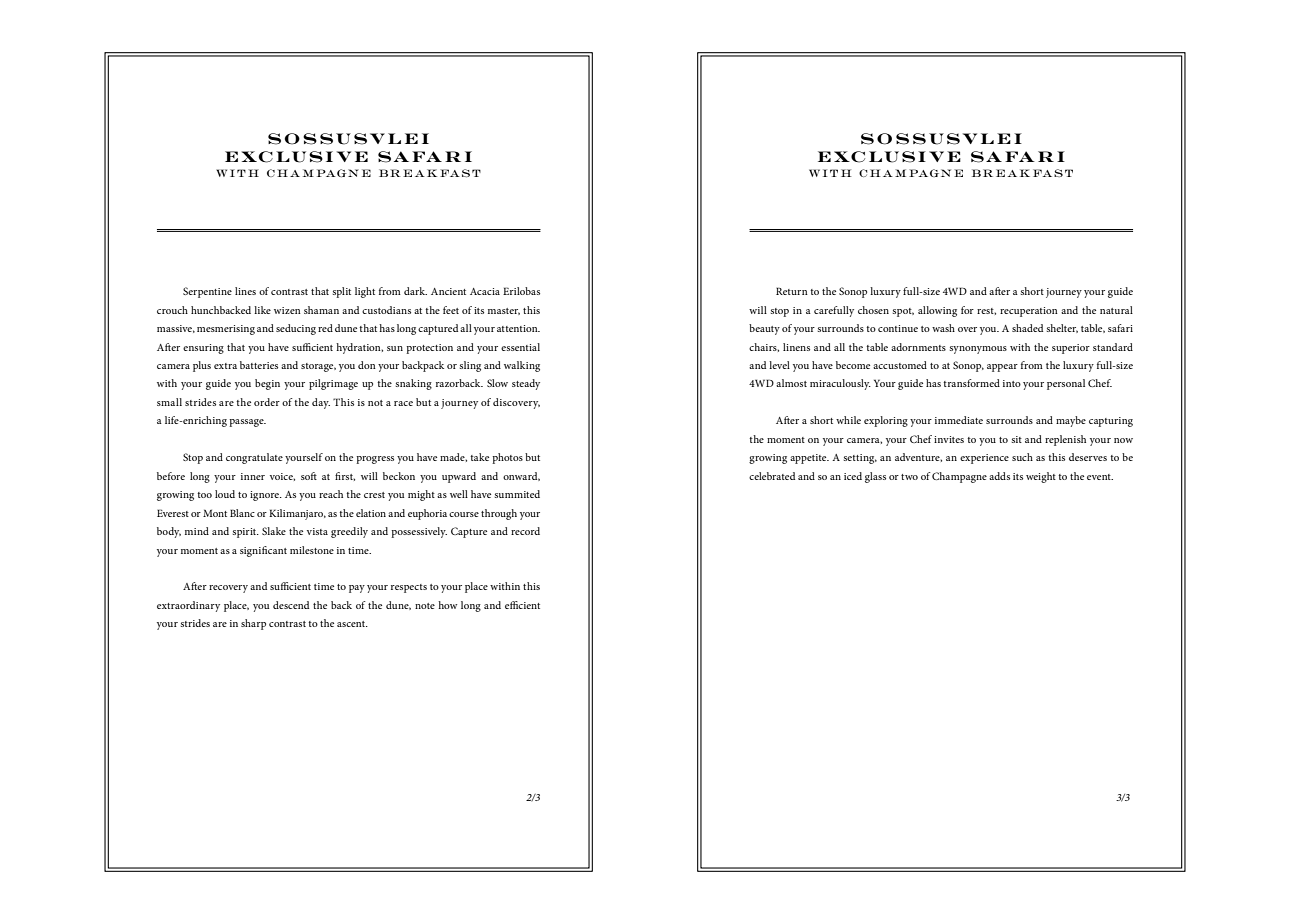 The image size is (1290, 924). What do you see at coordinates (504, 311) in the screenshot?
I see `master` at bounding box center [504, 311].
